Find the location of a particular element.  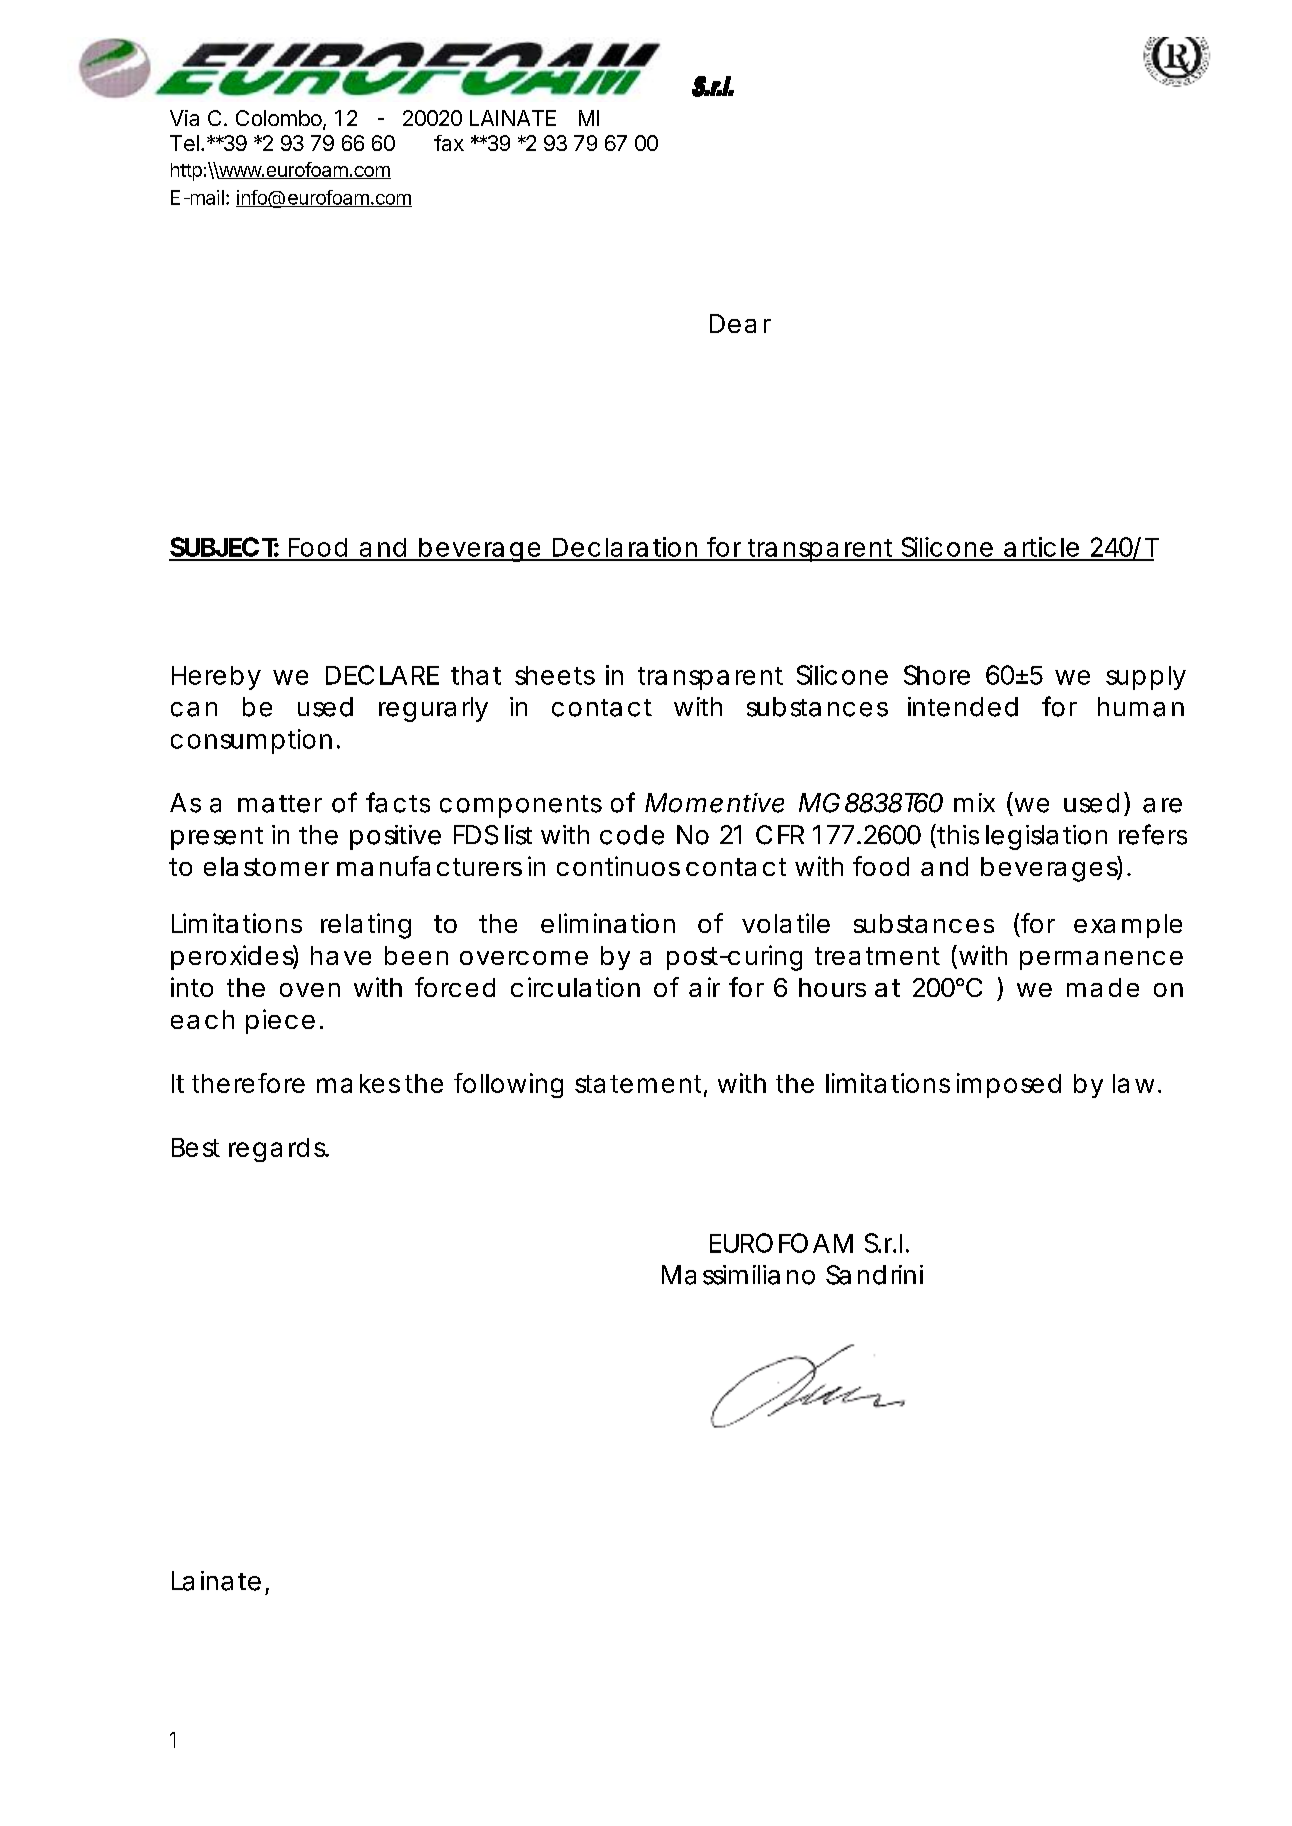

regards is located at coordinates (278, 1150).
